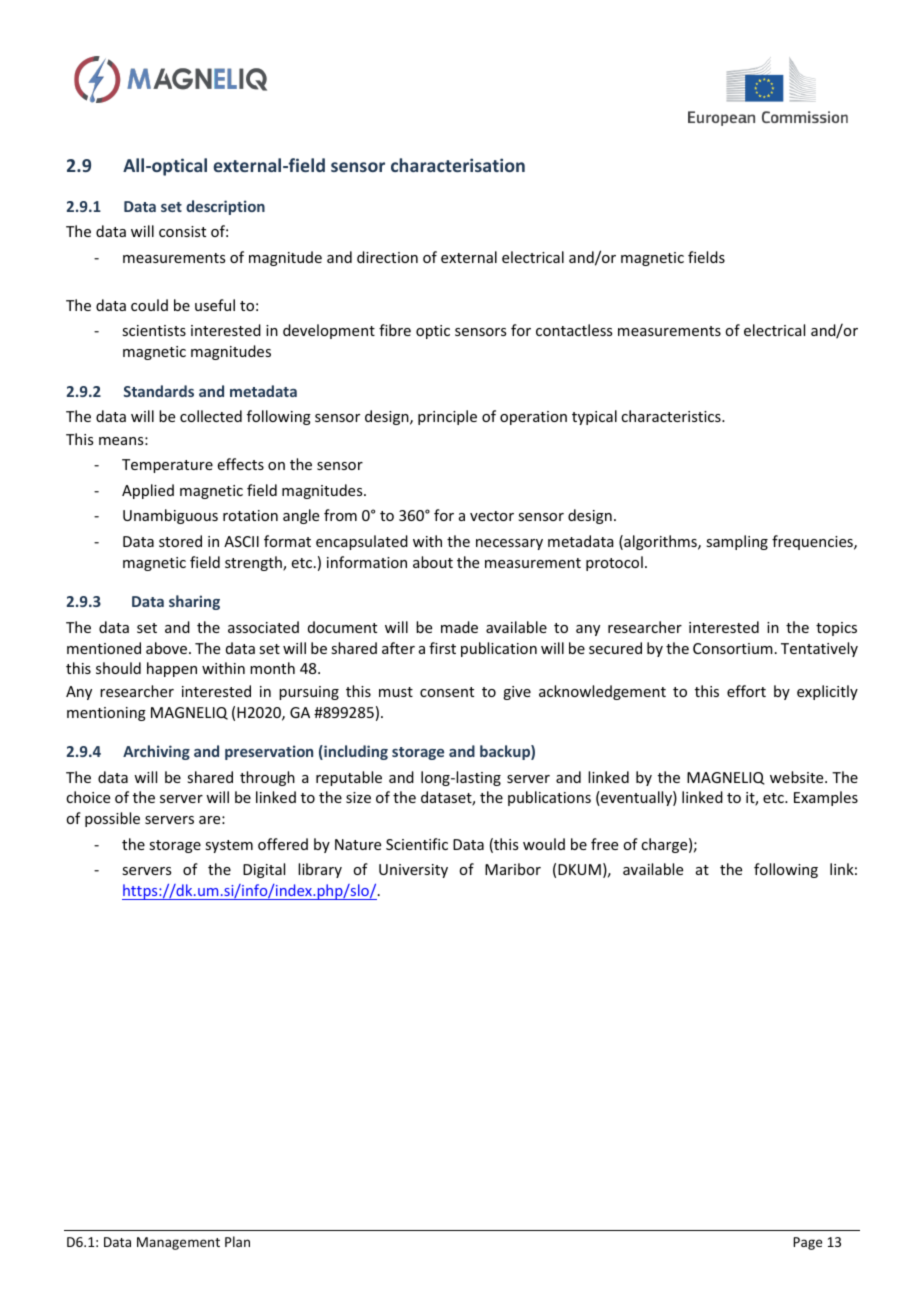  Describe the element at coordinates (746, 691) in the screenshot. I see `effort` at that location.
